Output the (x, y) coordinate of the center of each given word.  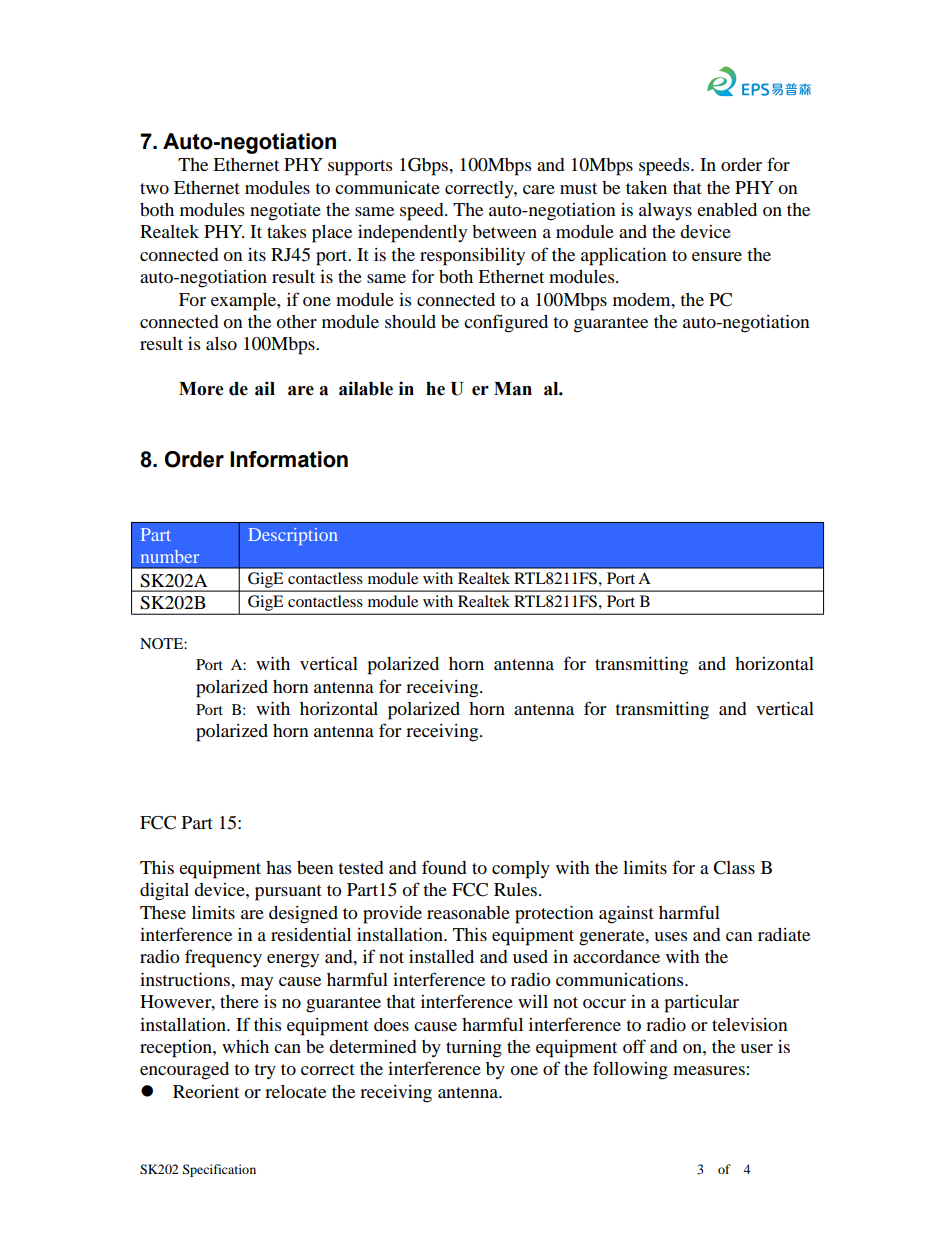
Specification (219, 1170)
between (504, 231)
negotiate (285, 212)
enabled (727, 209)
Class (734, 868)
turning (474, 1049)
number (170, 556)
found (444, 867)
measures (709, 1070)
